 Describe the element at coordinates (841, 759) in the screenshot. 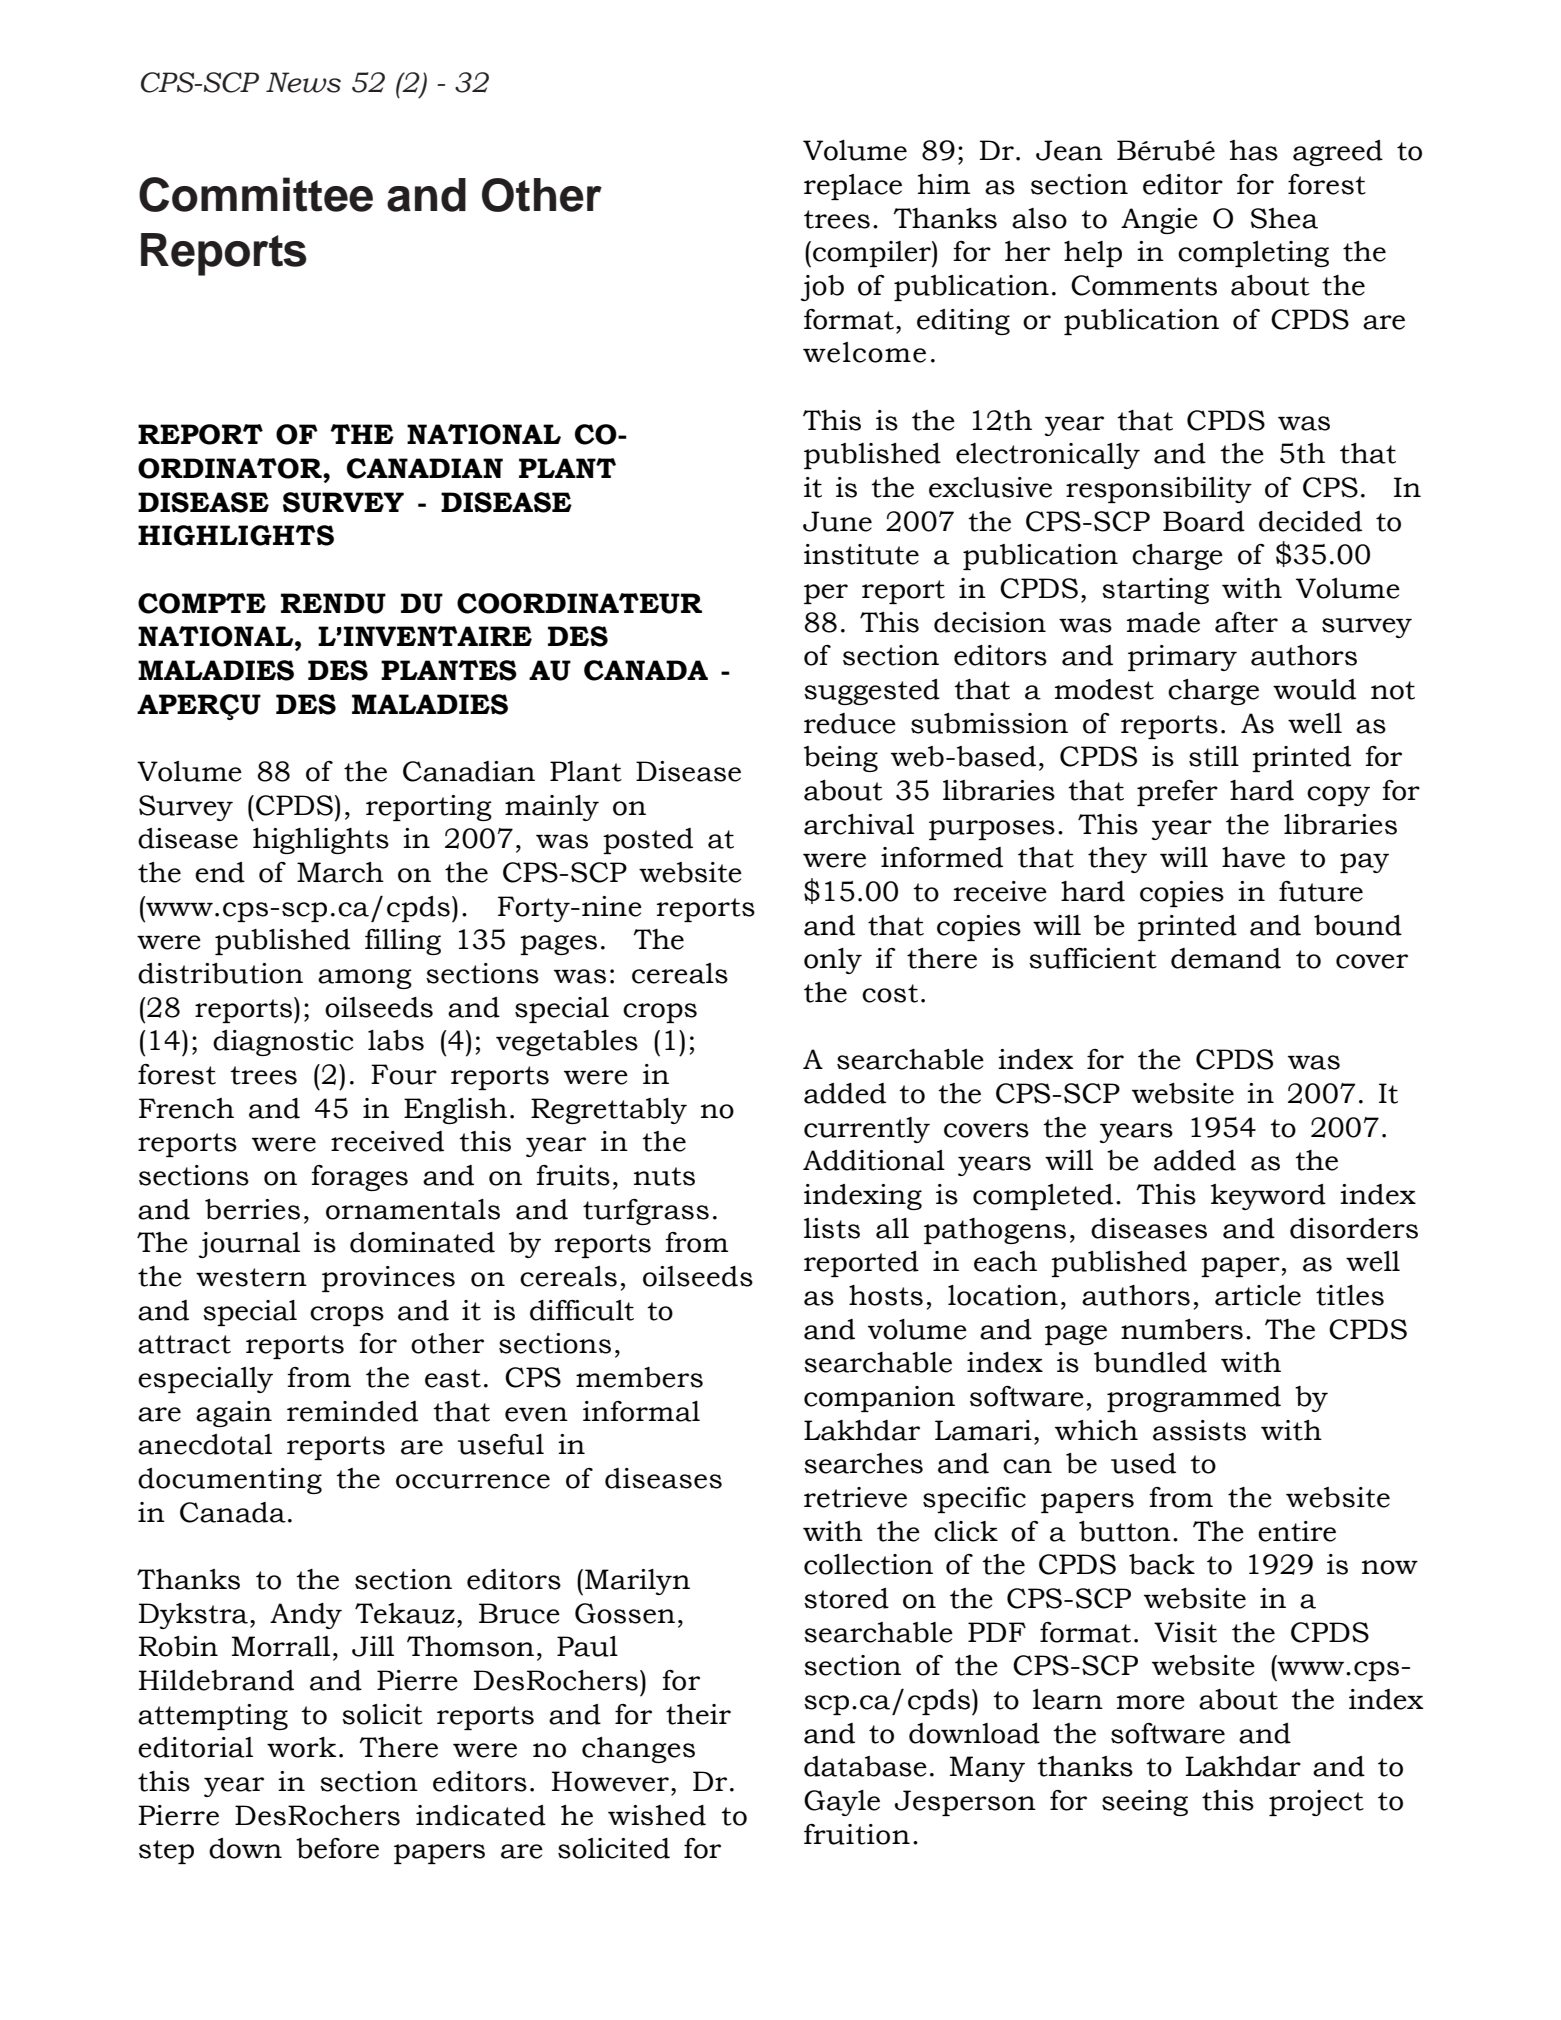

I see `being` at that location.
